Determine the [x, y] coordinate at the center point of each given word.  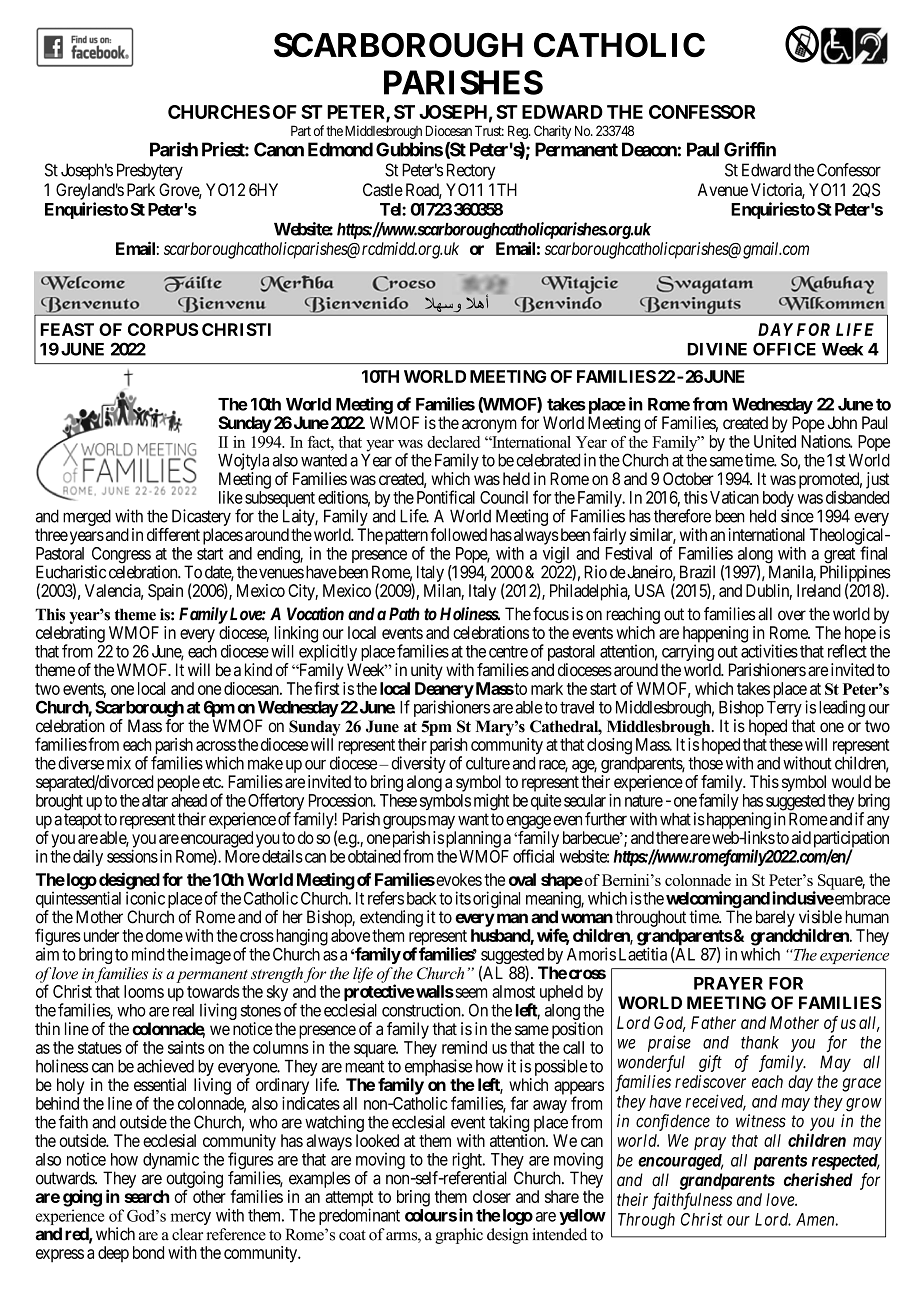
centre [508, 652]
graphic [459, 1236]
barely [775, 918]
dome [164, 935]
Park [141, 190]
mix [119, 763]
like [231, 497]
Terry [784, 710]
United [775, 441]
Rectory [471, 171]
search [146, 1196]
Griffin [750, 149]
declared [453, 442]
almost [513, 991]
